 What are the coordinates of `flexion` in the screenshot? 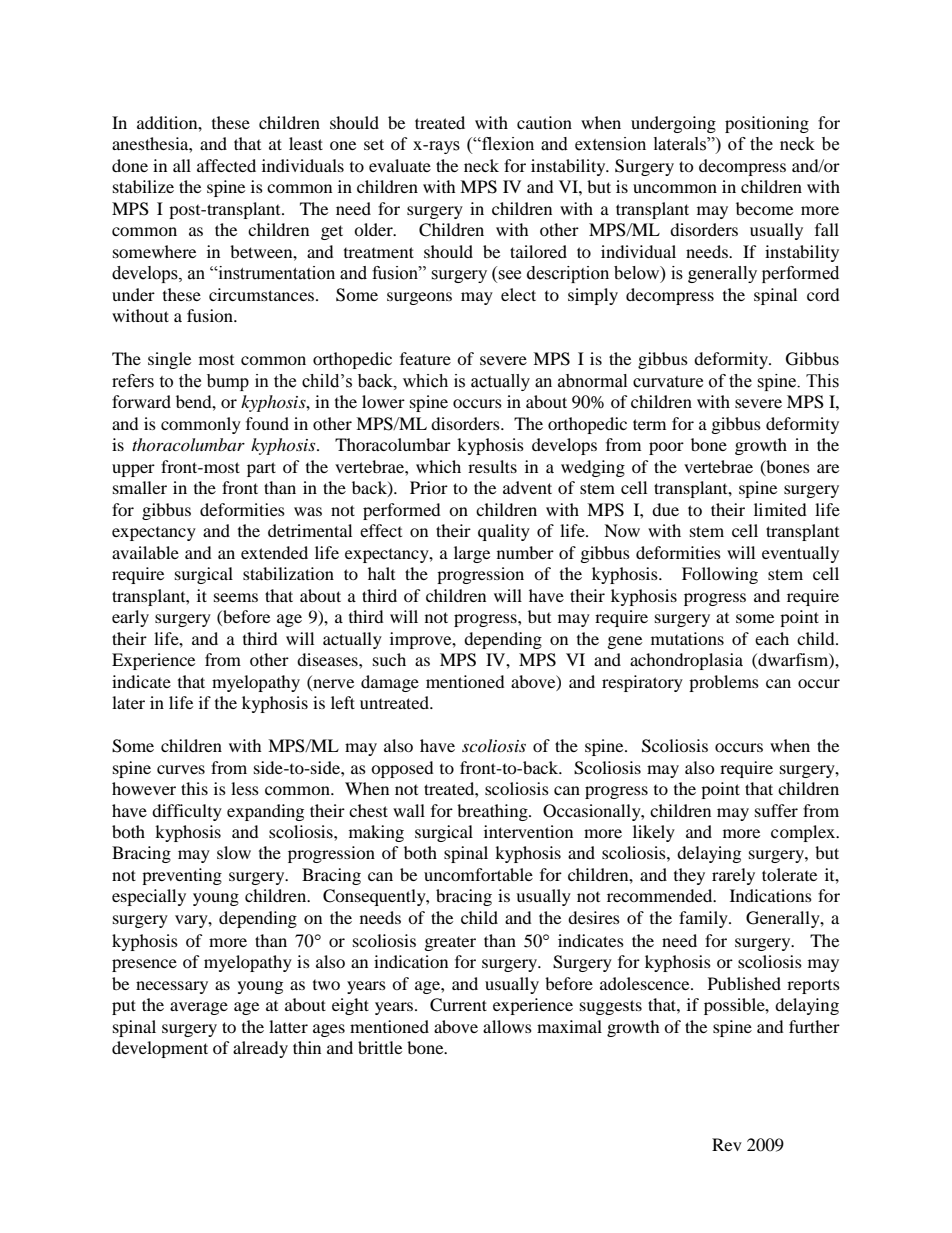 It's located at (507, 144).
